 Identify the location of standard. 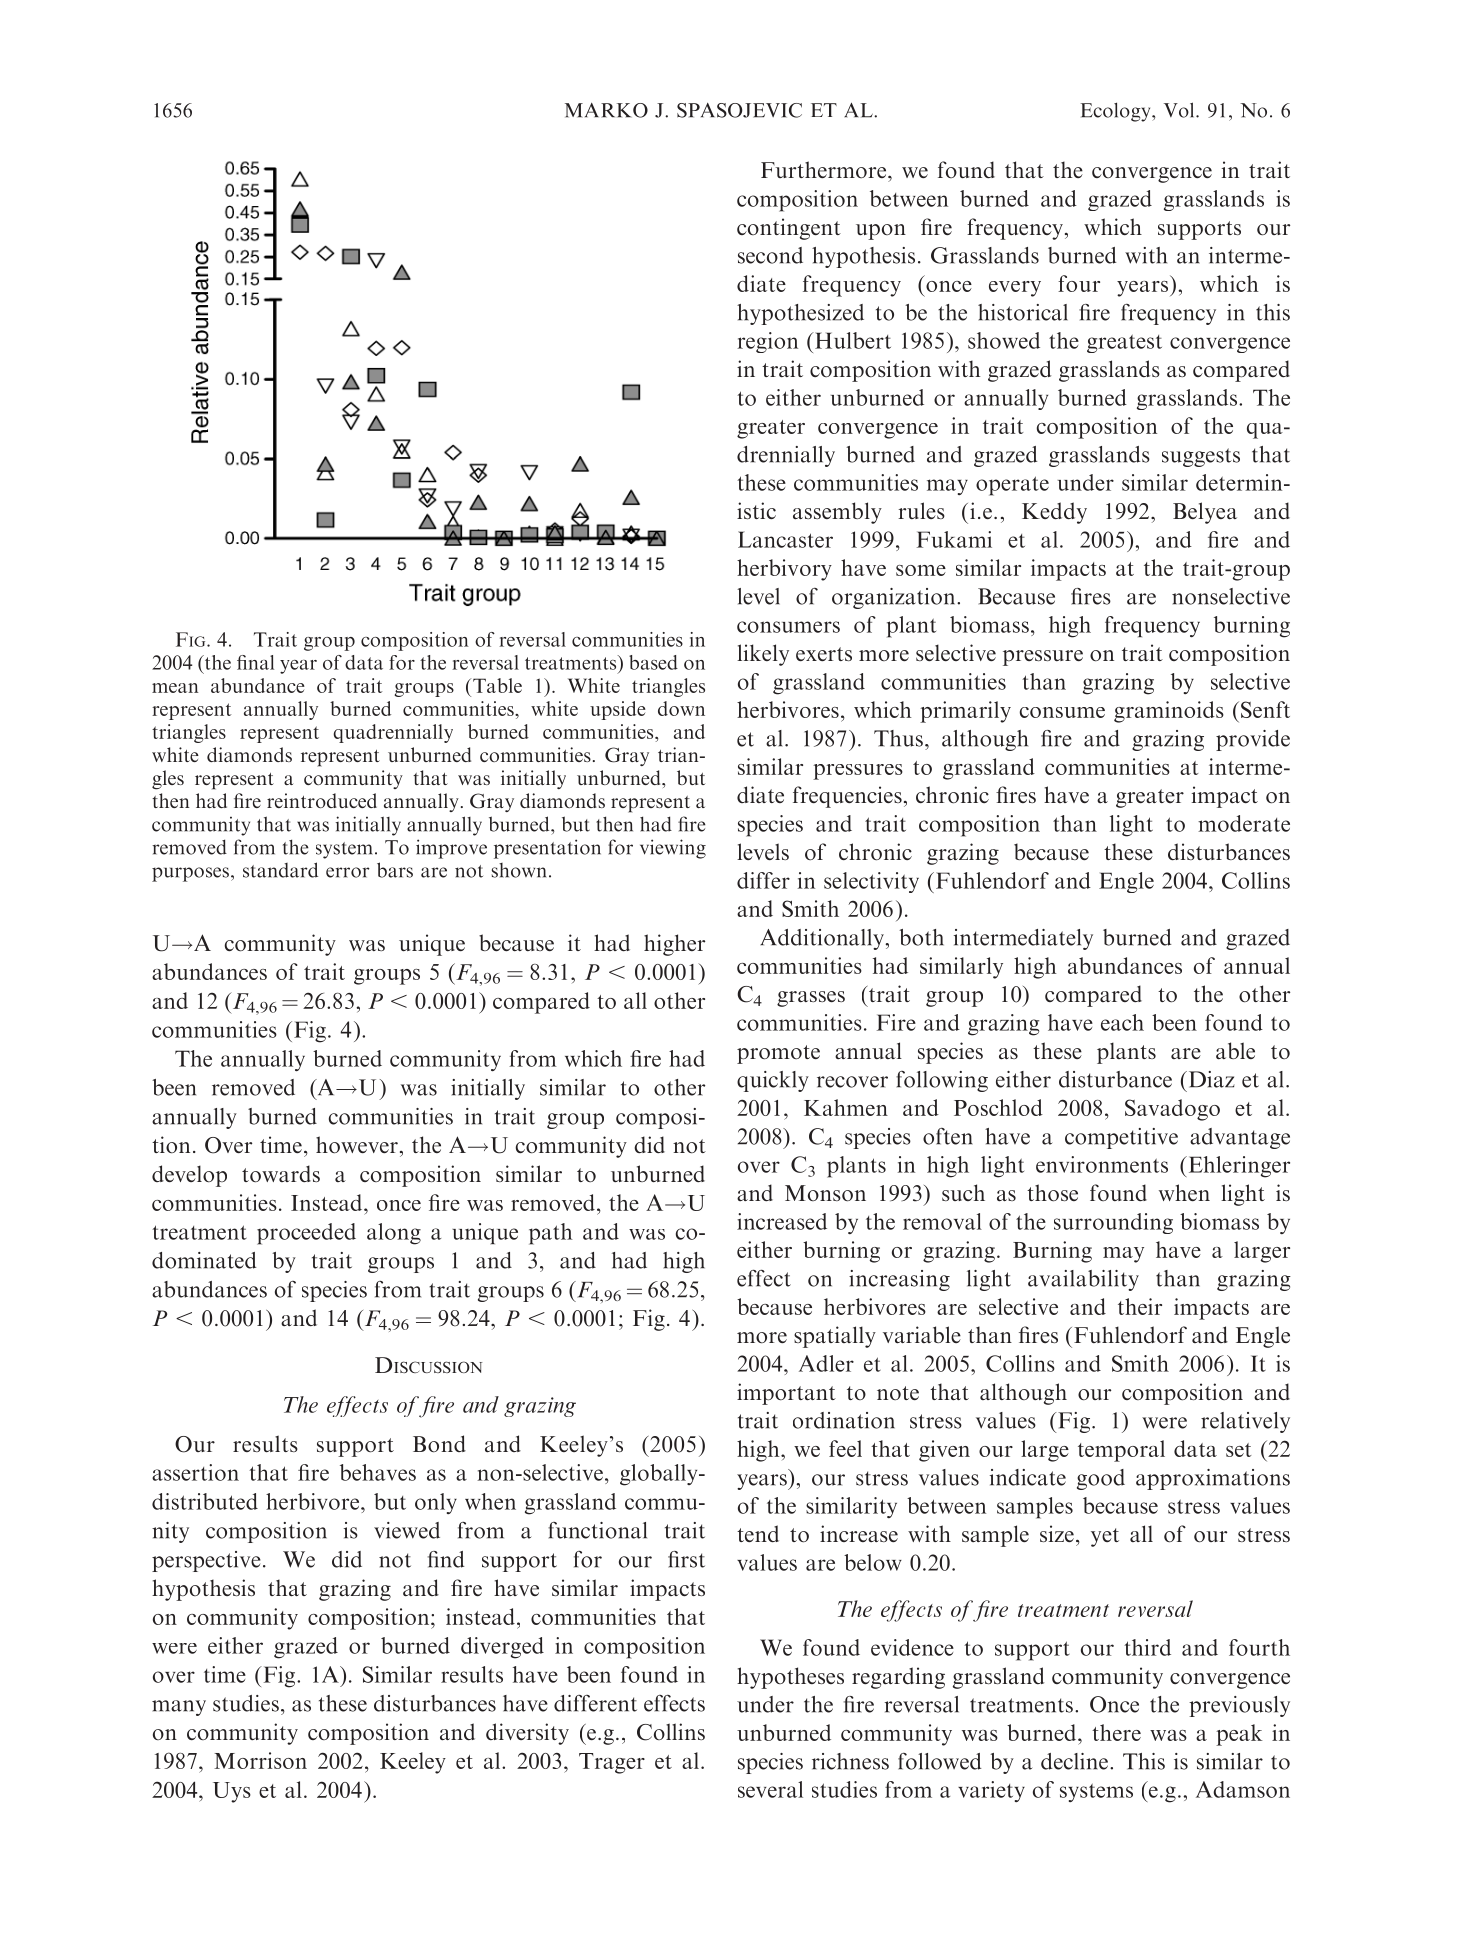
(280, 870).
